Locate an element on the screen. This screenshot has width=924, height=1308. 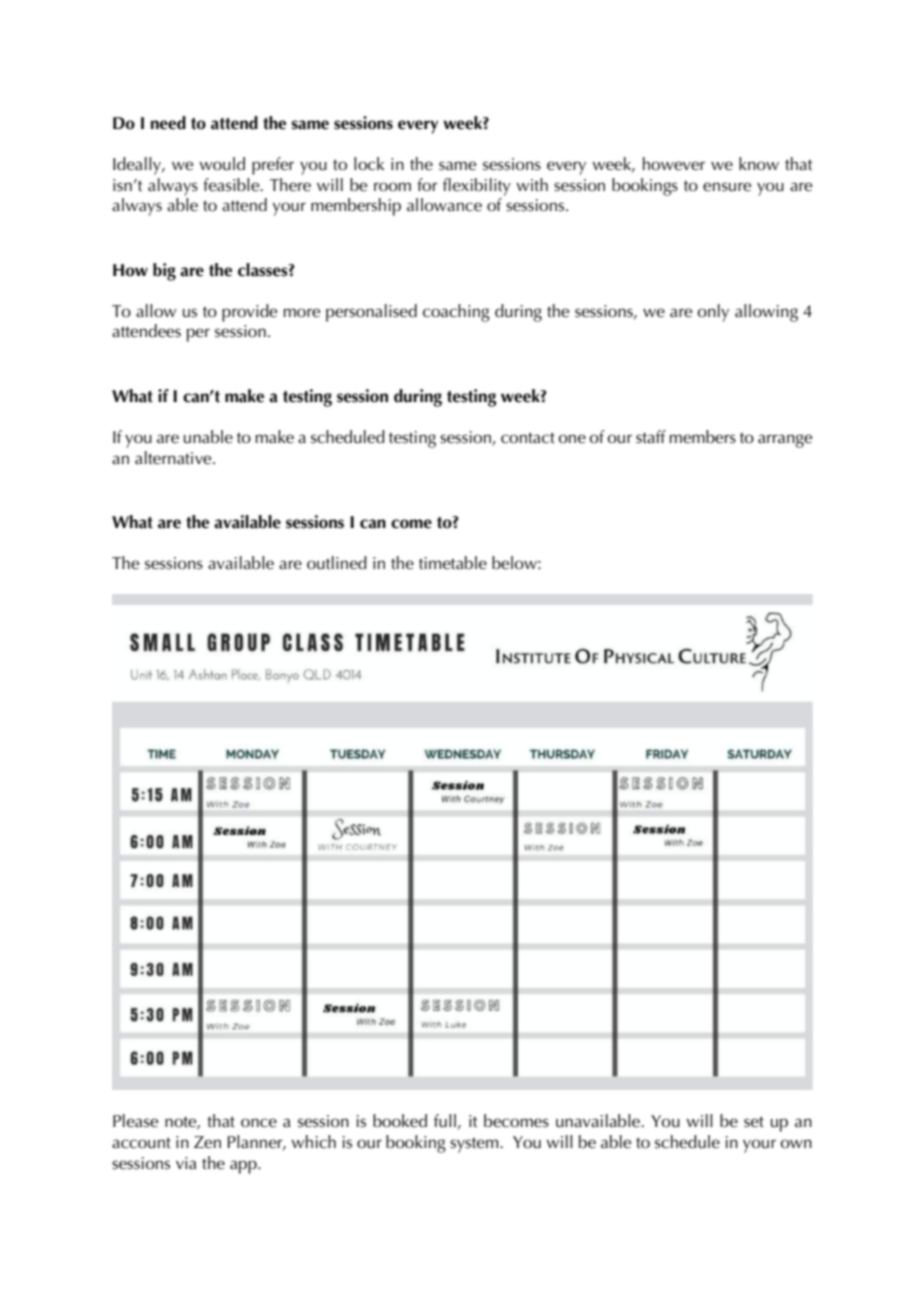
arrange is located at coordinates (785, 441).
